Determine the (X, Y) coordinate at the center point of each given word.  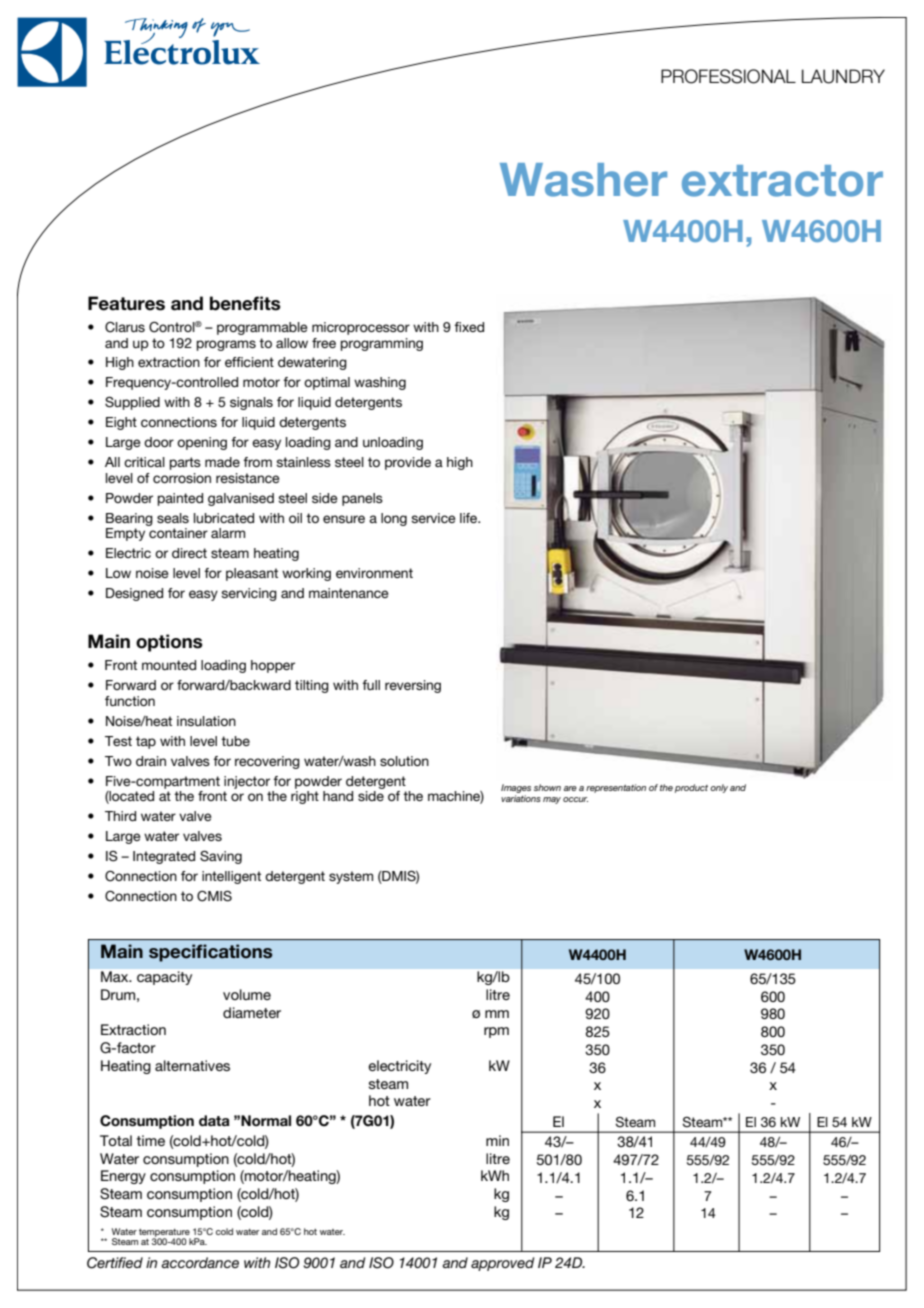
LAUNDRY (843, 76)
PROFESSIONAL (728, 76)
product (691, 788)
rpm (496, 1032)
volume (247, 994)
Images (516, 788)
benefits (245, 303)
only (719, 788)
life (470, 518)
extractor (782, 181)
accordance (200, 1262)
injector (247, 782)
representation (616, 788)
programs (226, 345)
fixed (469, 327)
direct (189, 553)
